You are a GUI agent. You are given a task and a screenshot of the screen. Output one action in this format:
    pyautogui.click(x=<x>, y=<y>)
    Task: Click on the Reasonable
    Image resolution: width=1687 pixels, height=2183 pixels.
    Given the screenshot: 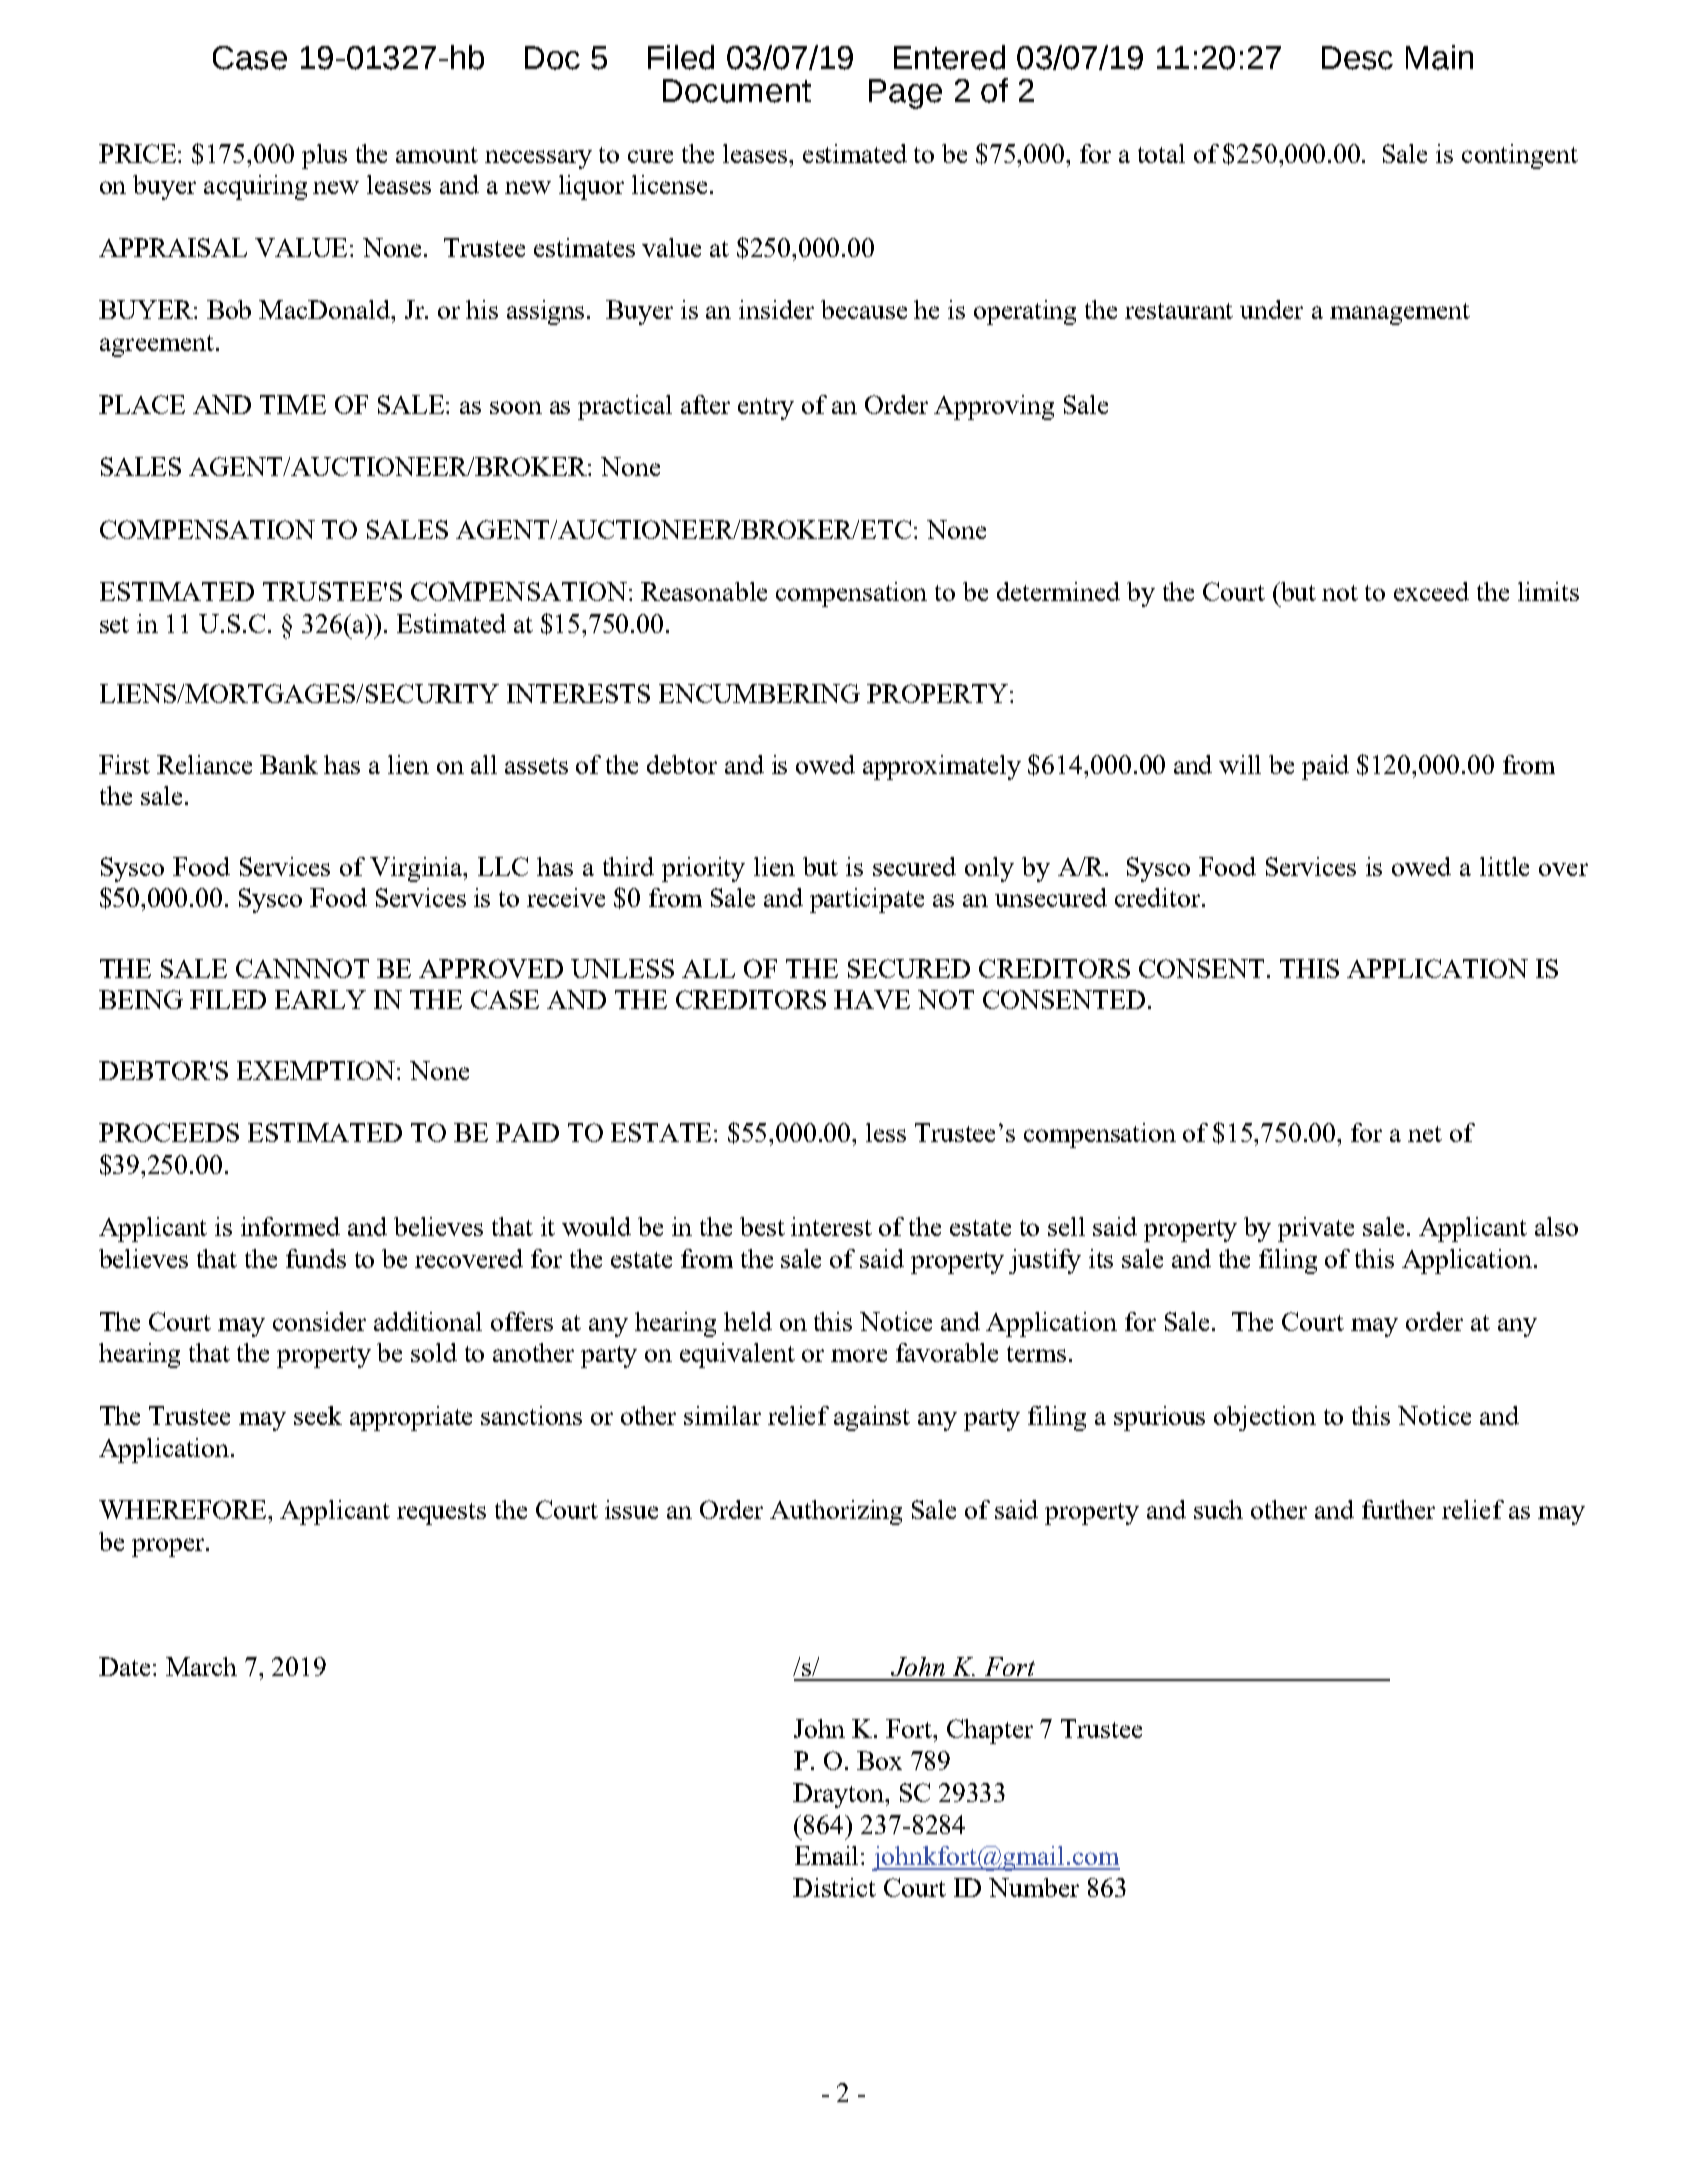 What is the action you would take?
    pyautogui.click(x=704, y=591)
